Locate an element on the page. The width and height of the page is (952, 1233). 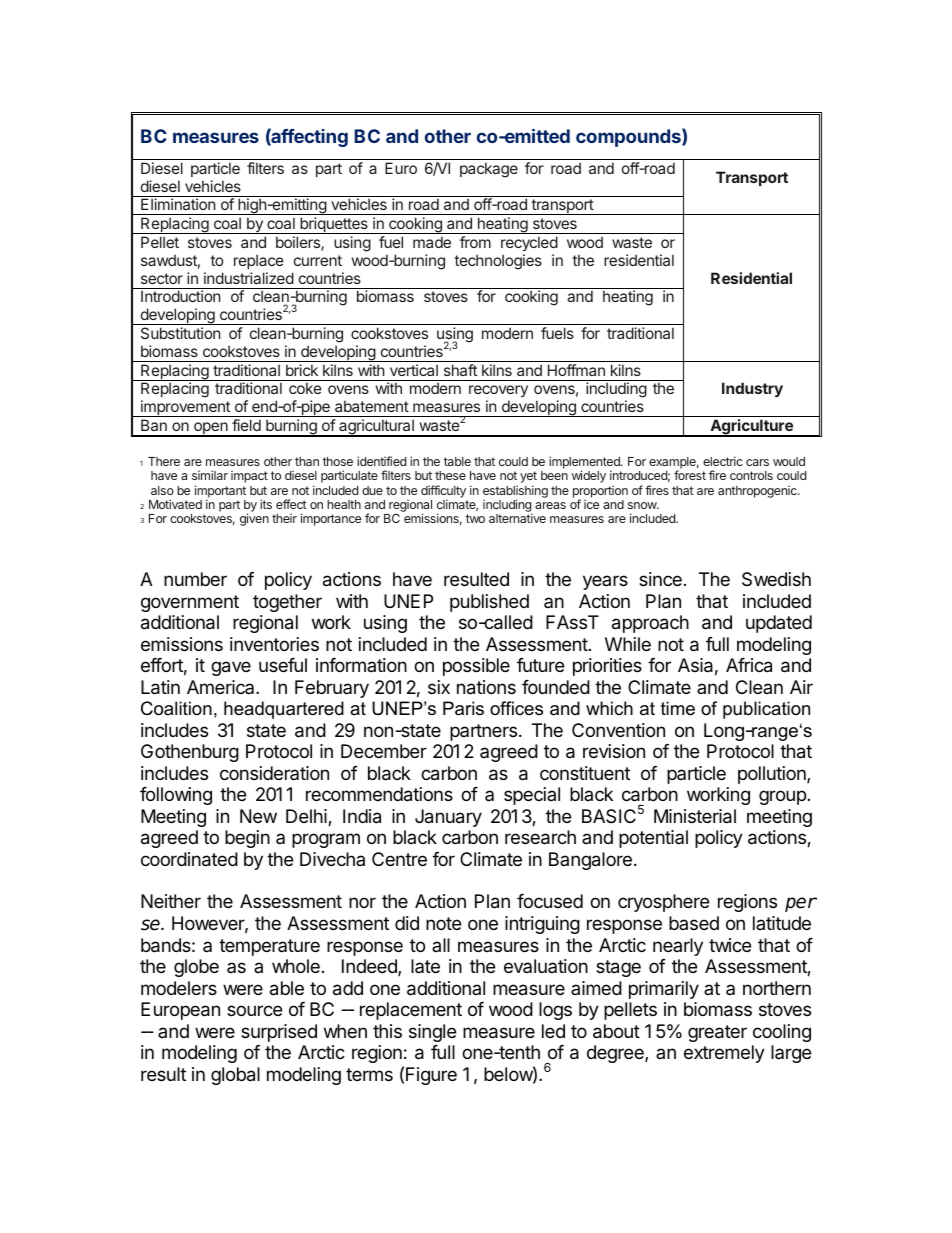
industrialized is located at coordinates (249, 278).
